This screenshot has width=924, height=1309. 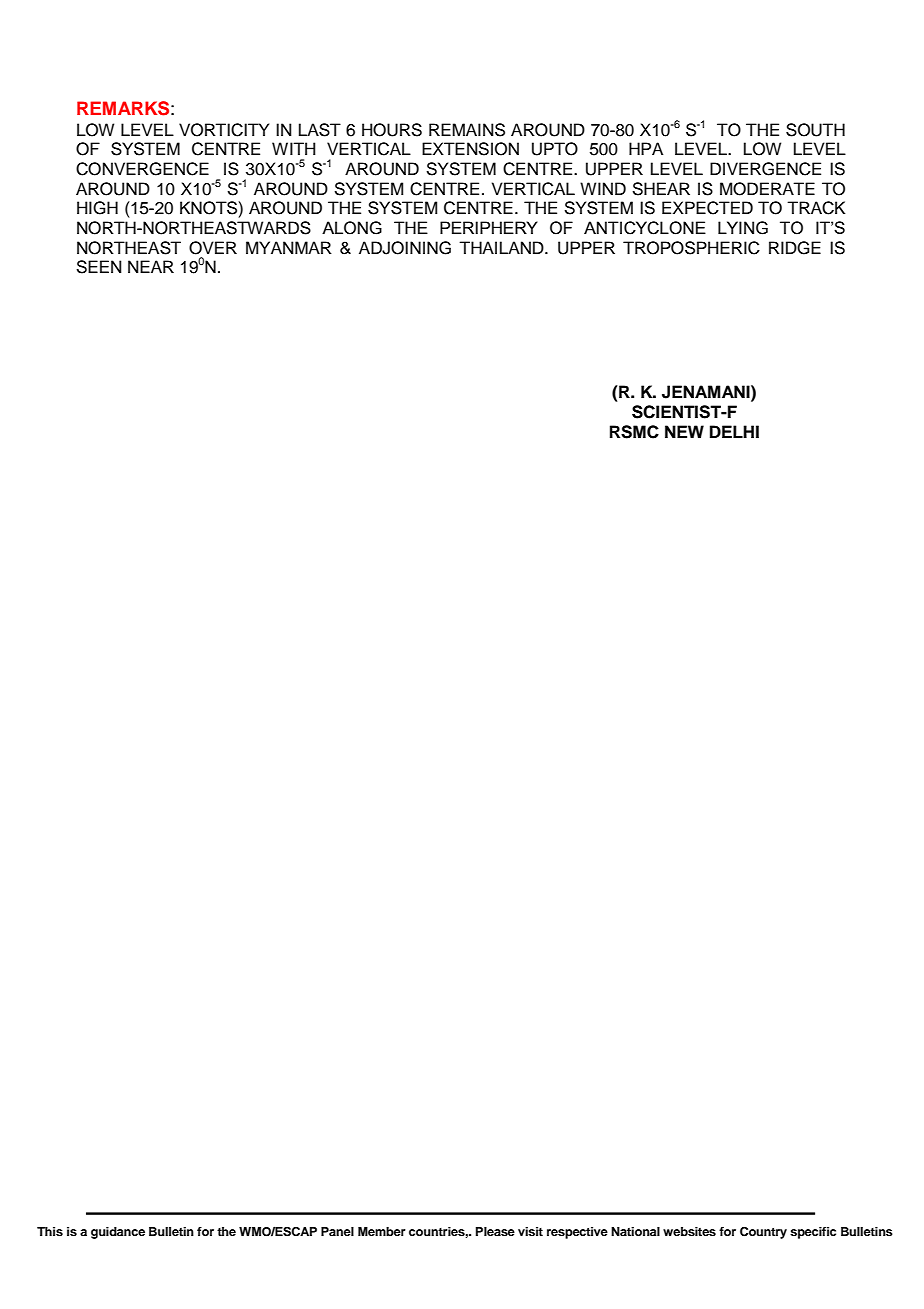 What do you see at coordinates (689, 1231) in the screenshot?
I see `websites` at bounding box center [689, 1231].
